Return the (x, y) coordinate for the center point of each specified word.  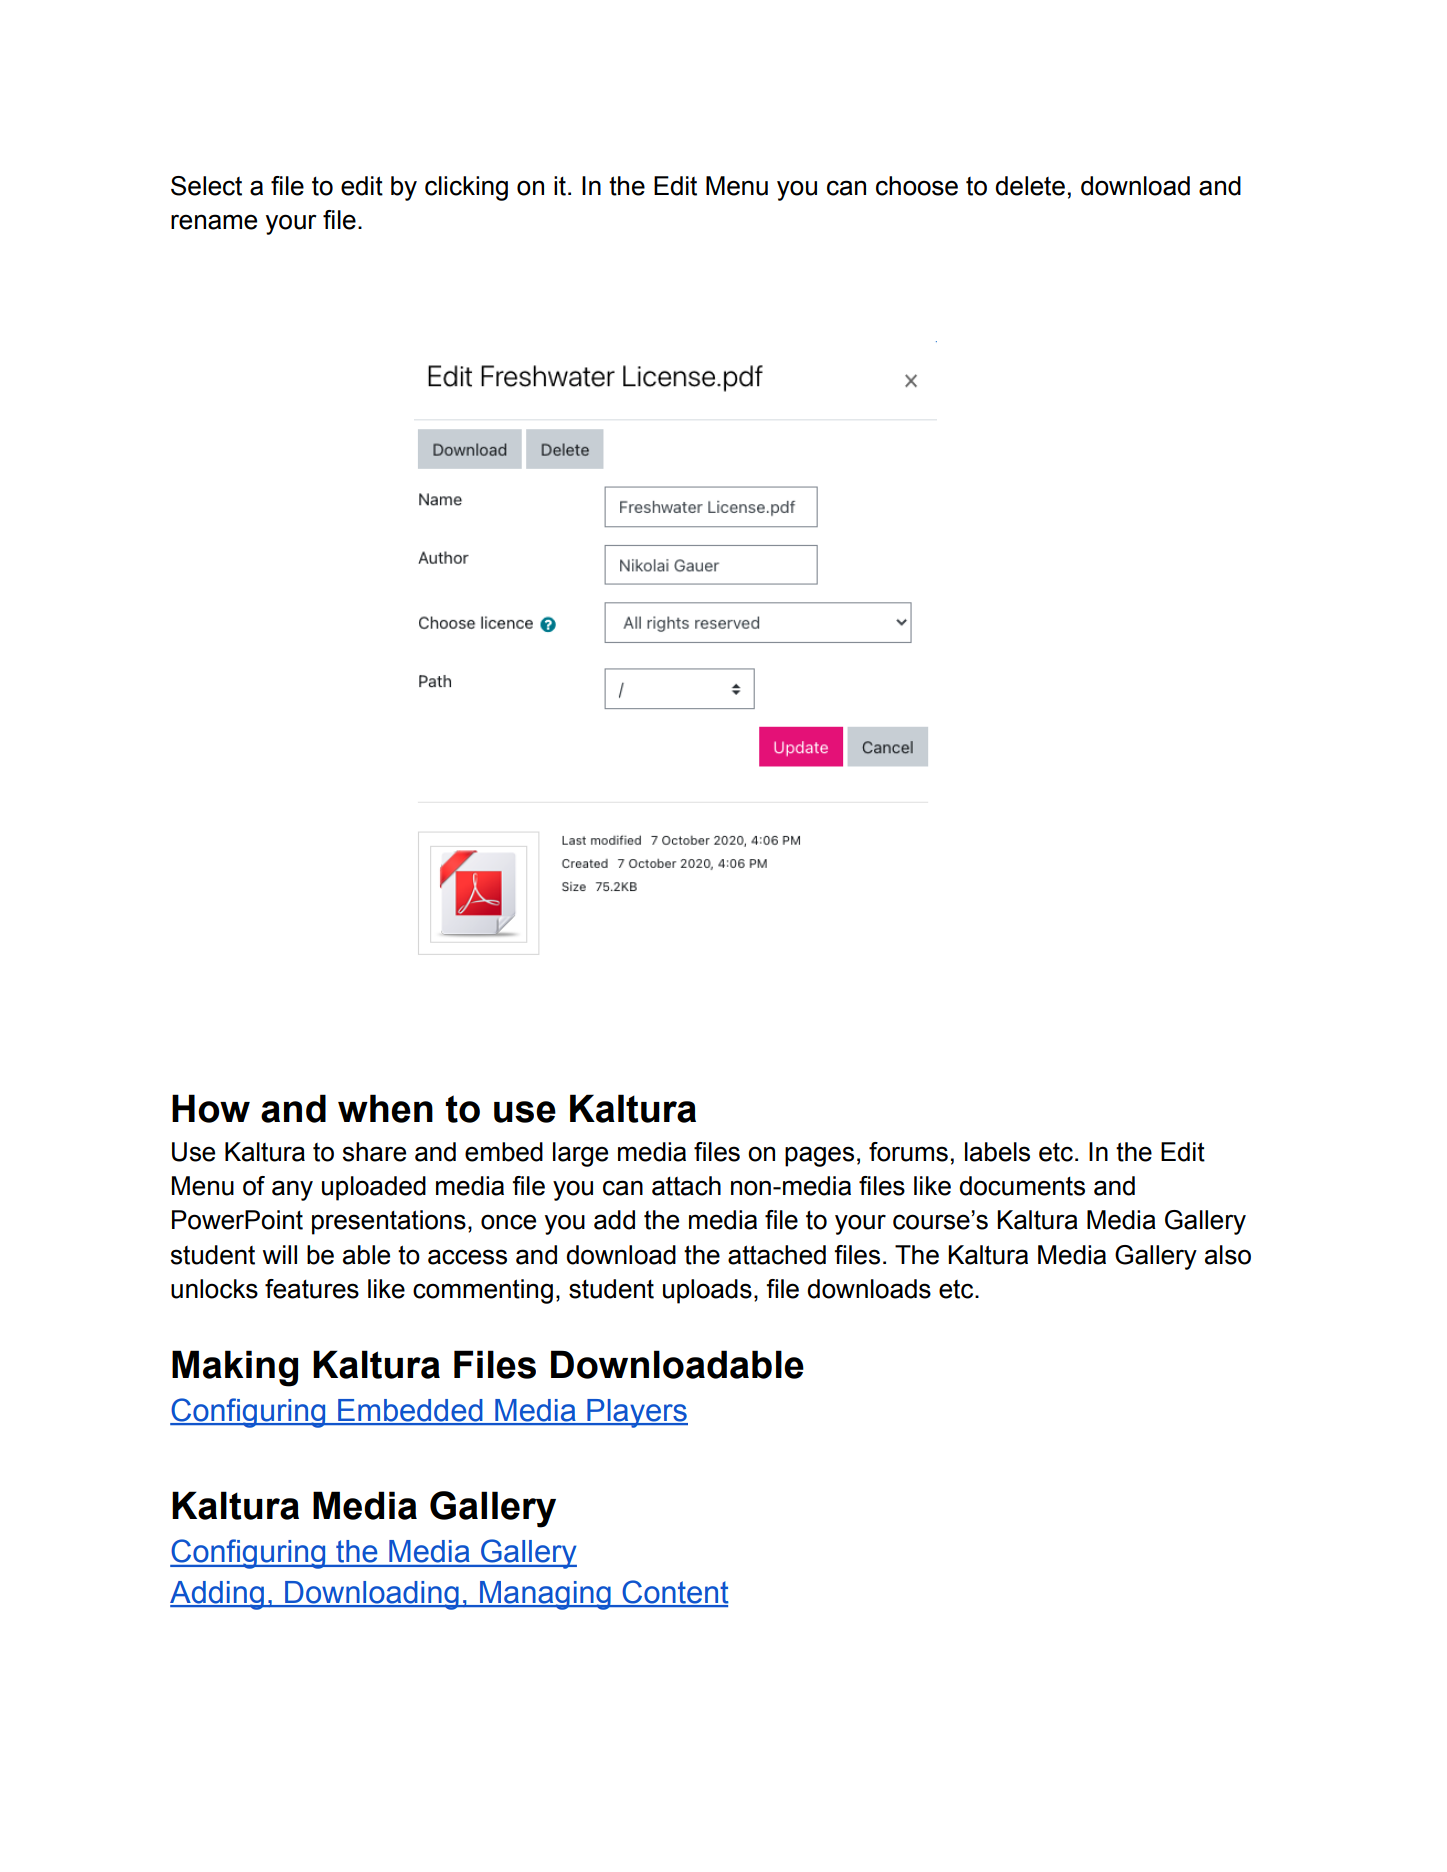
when (385, 1108)
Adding (218, 1595)
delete (1030, 186)
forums (908, 1152)
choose (917, 186)
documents (1022, 1186)
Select (206, 186)
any (292, 1190)
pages (819, 1156)
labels (997, 1152)
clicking (466, 188)
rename (214, 222)
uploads (707, 1291)
